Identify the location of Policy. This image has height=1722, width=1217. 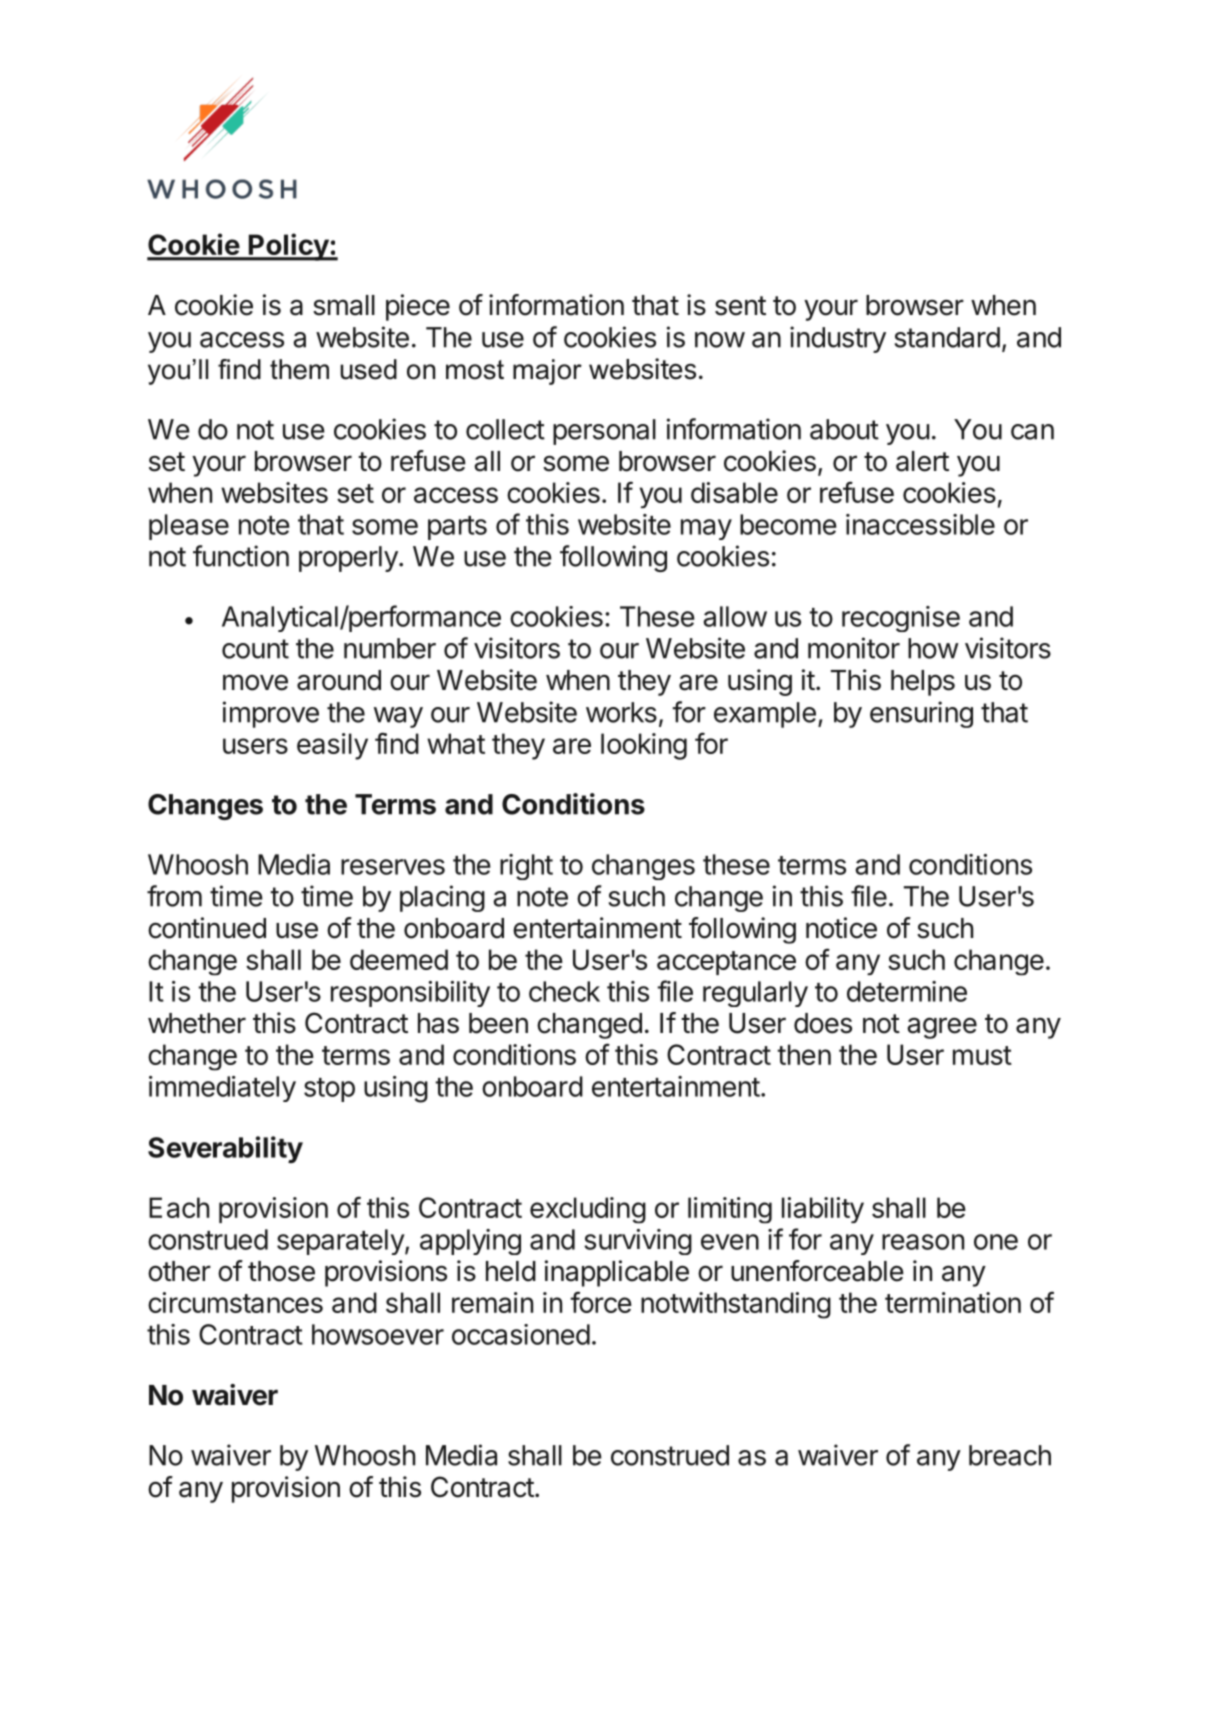
(288, 247).
